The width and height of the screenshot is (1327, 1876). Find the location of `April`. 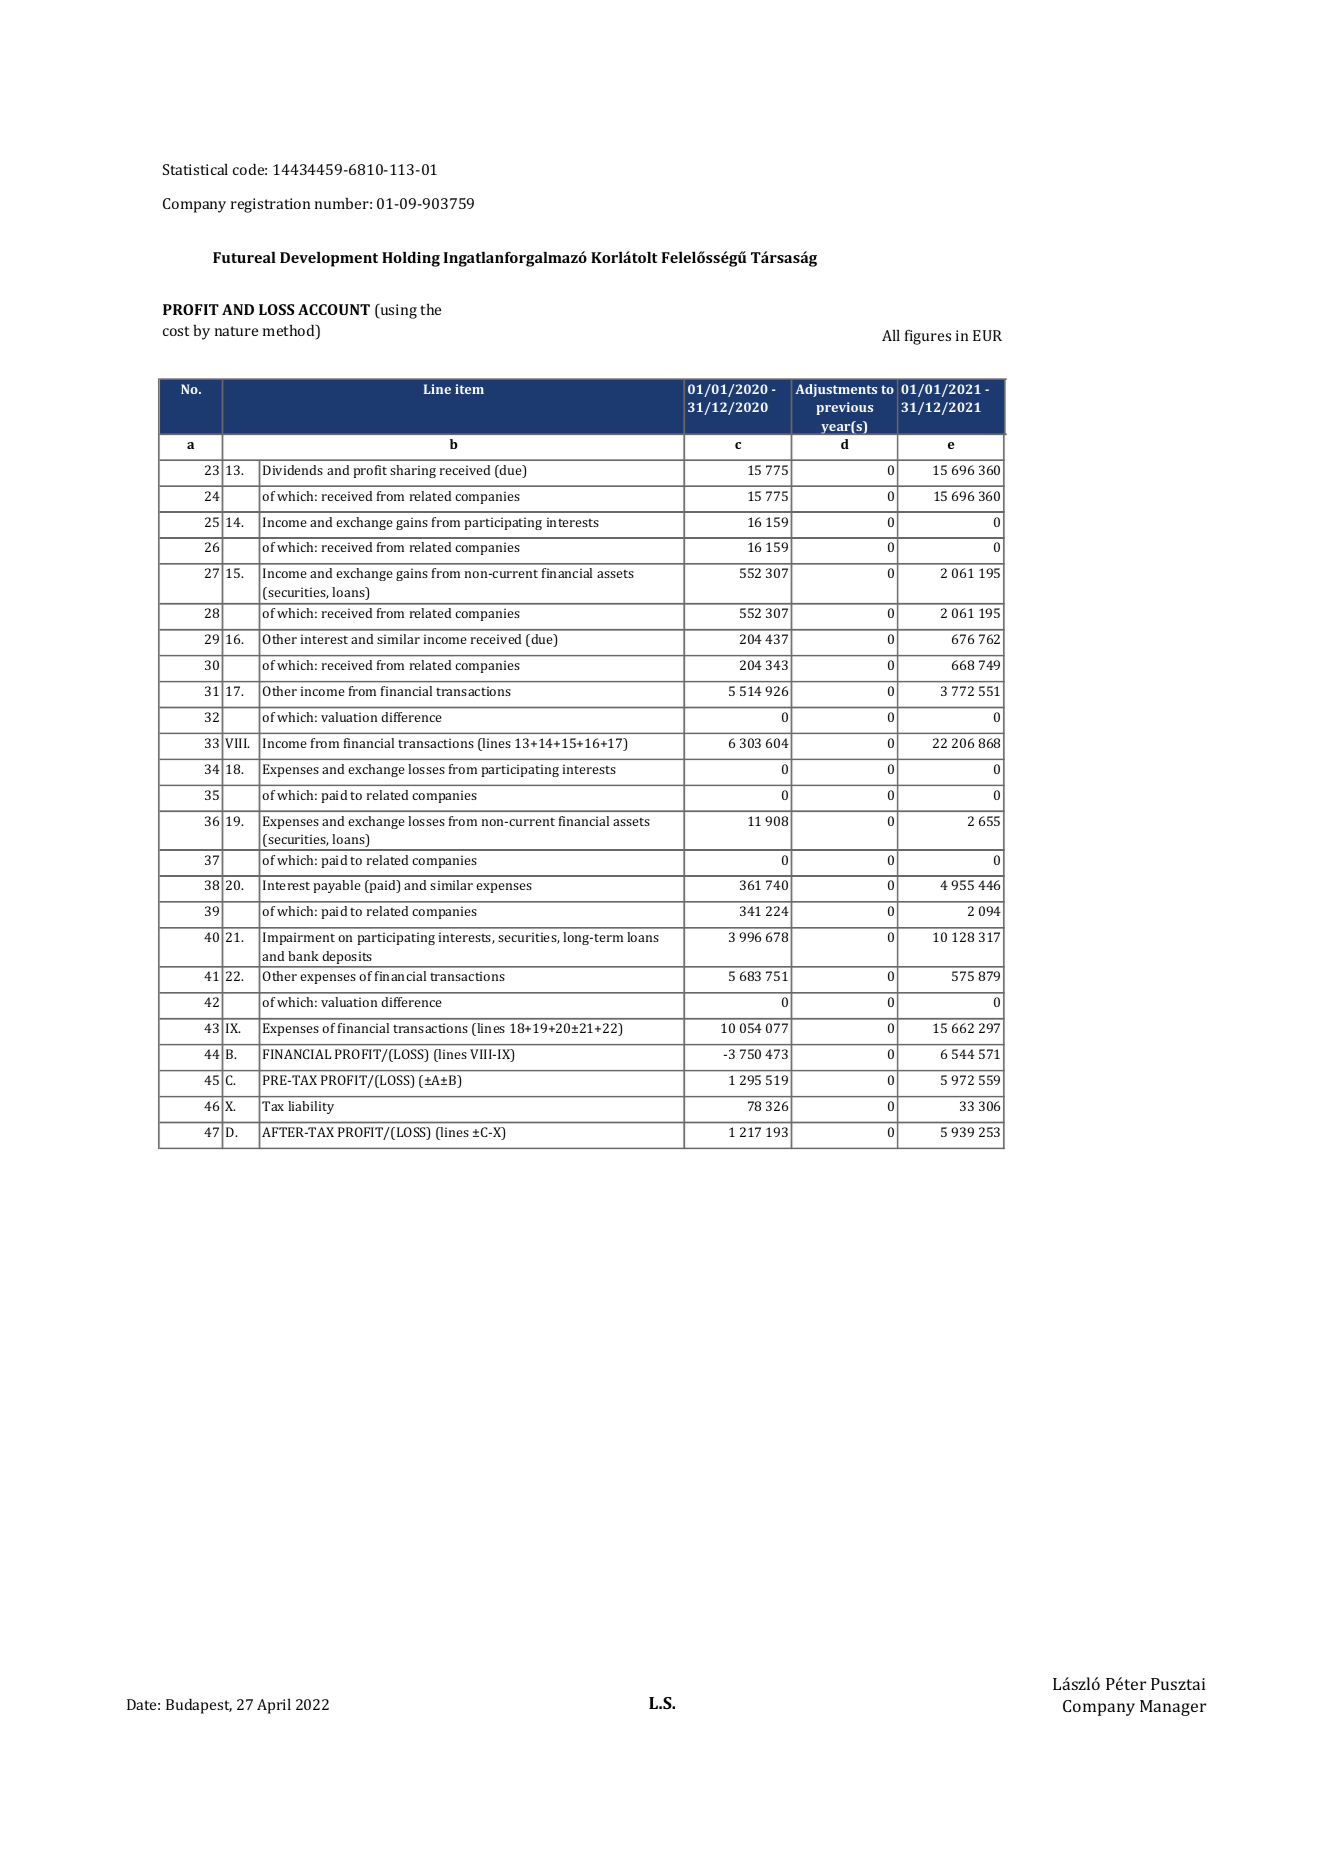

April is located at coordinates (274, 1706).
